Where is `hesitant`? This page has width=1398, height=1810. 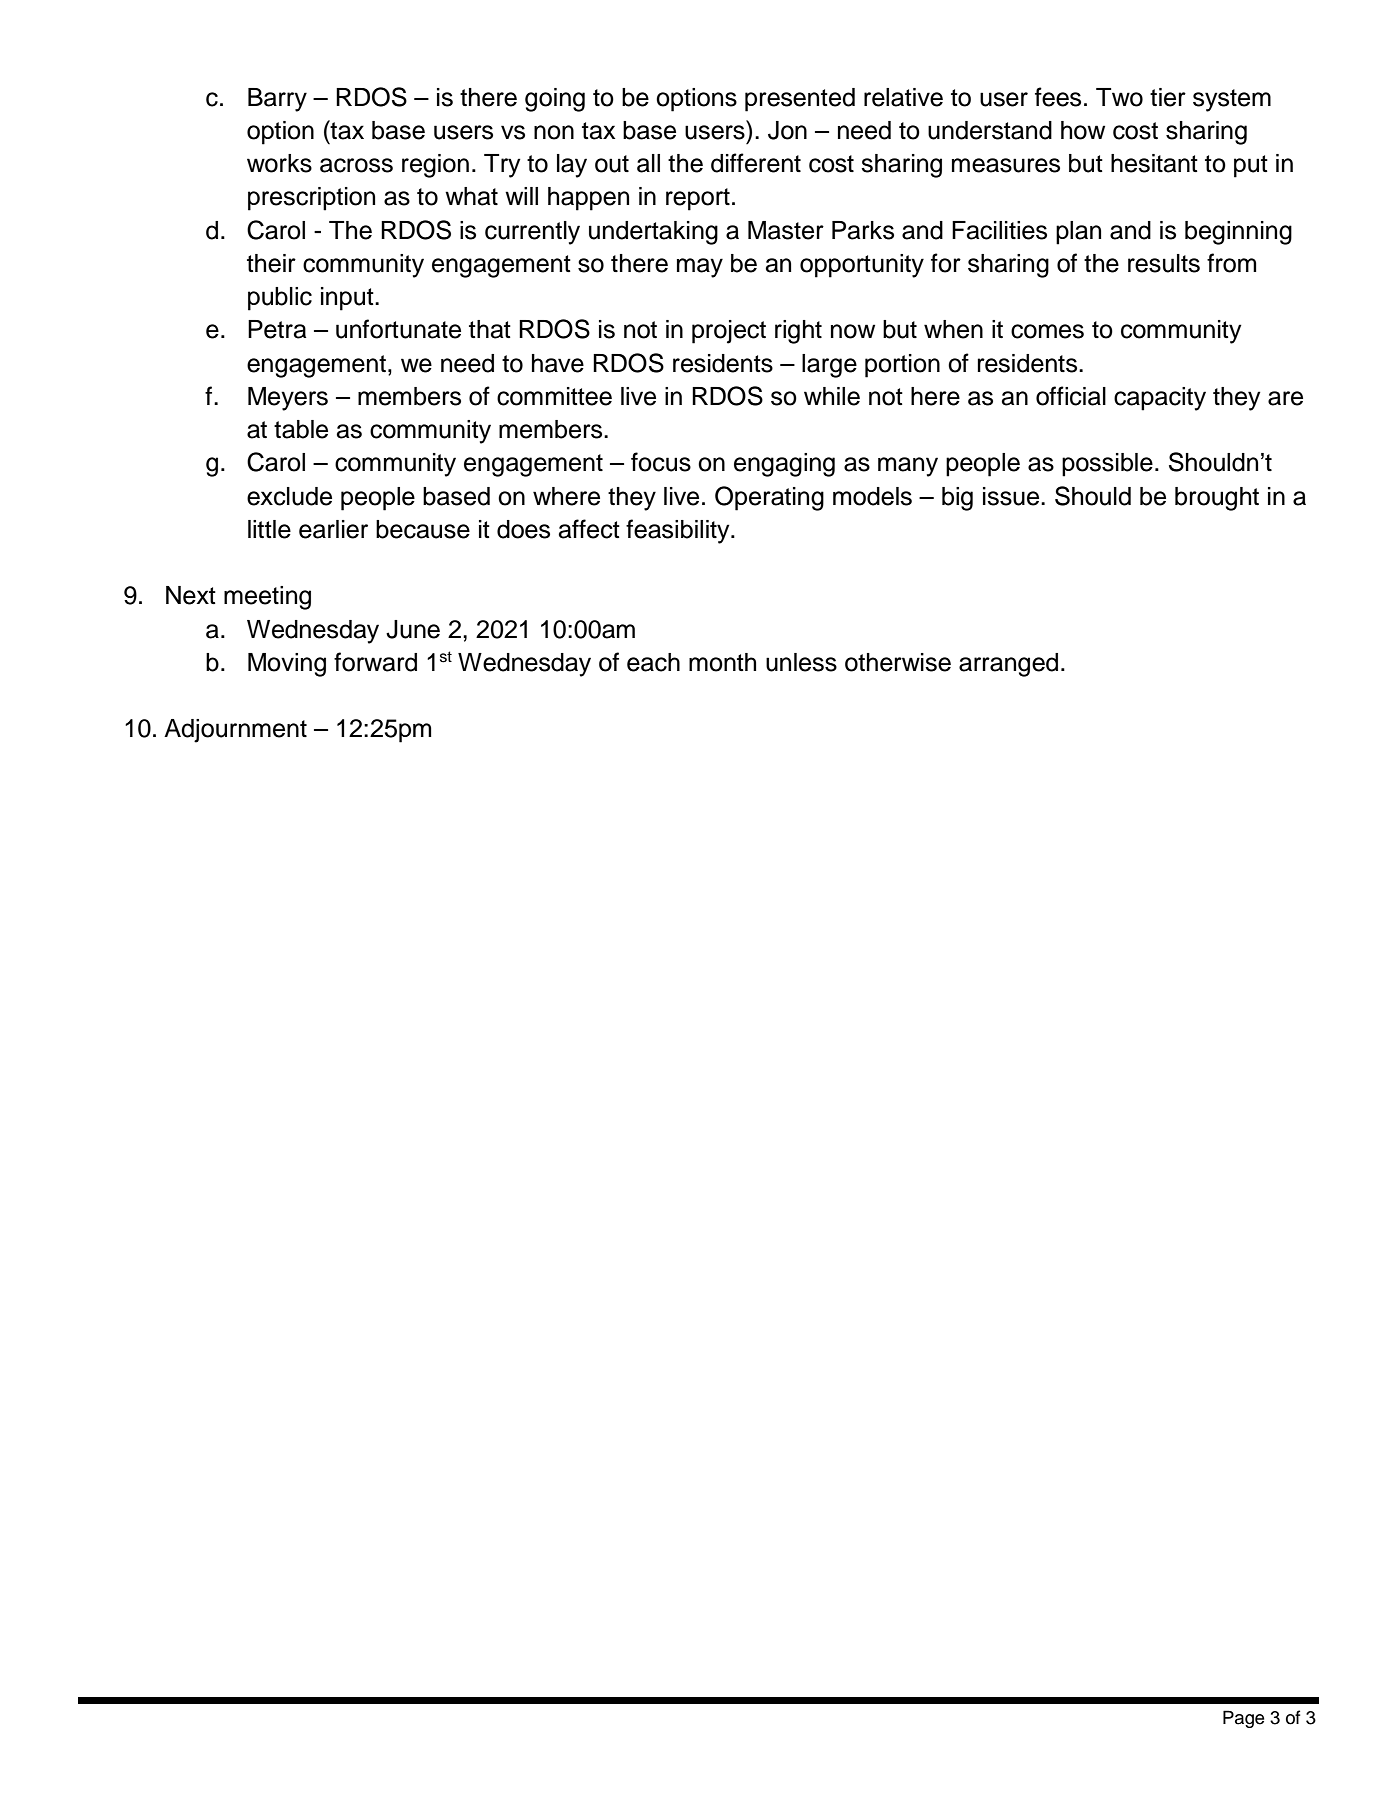 hesitant is located at coordinates (1154, 163).
